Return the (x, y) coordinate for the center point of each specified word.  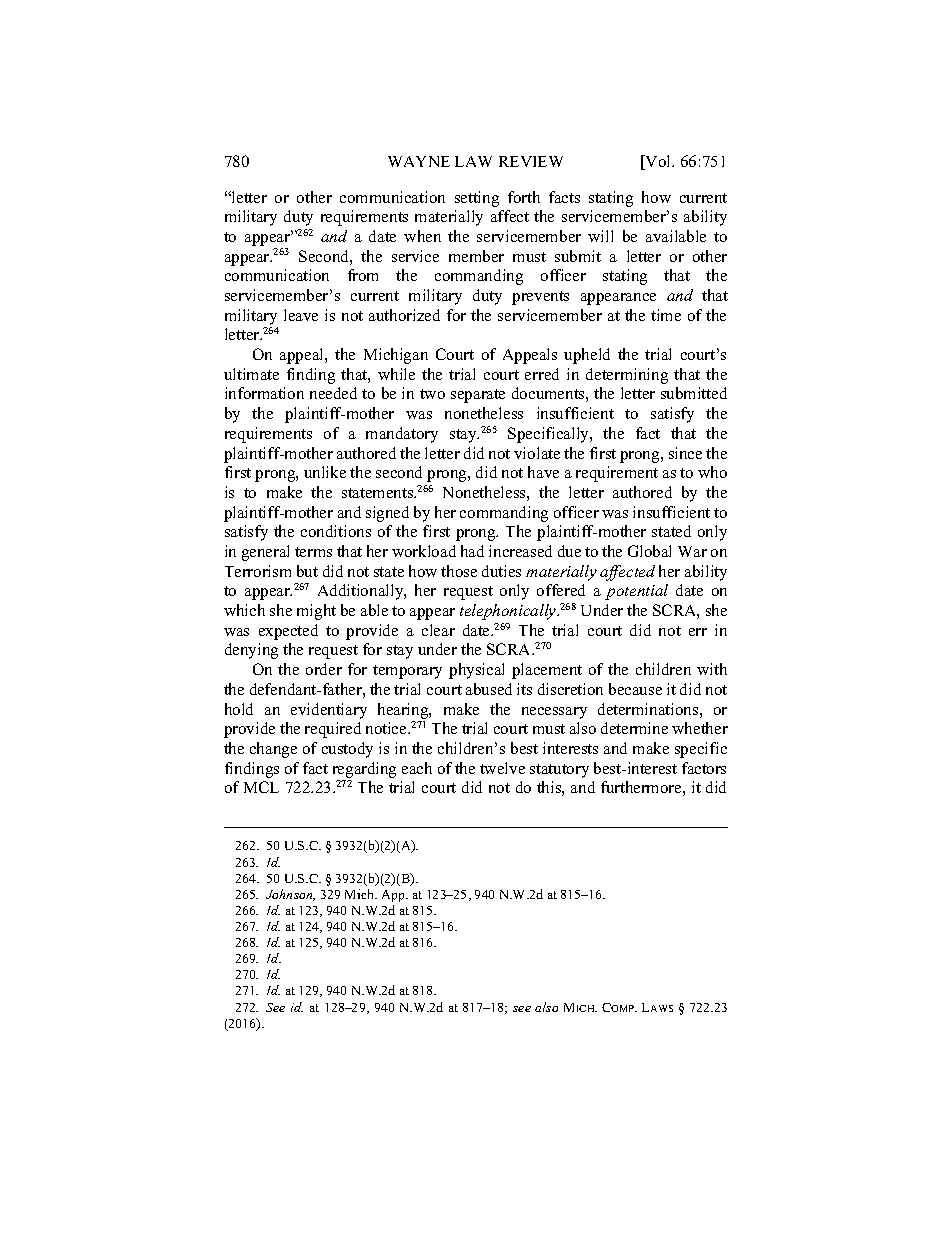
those (459, 571)
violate (537, 453)
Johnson (290, 895)
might (316, 612)
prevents (540, 298)
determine (634, 728)
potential (636, 592)
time (666, 315)
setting (477, 199)
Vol (659, 162)
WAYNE (419, 161)
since (685, 453)
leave (301, 315)
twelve (502, 768)
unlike (325, 472)
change (273, 750)
